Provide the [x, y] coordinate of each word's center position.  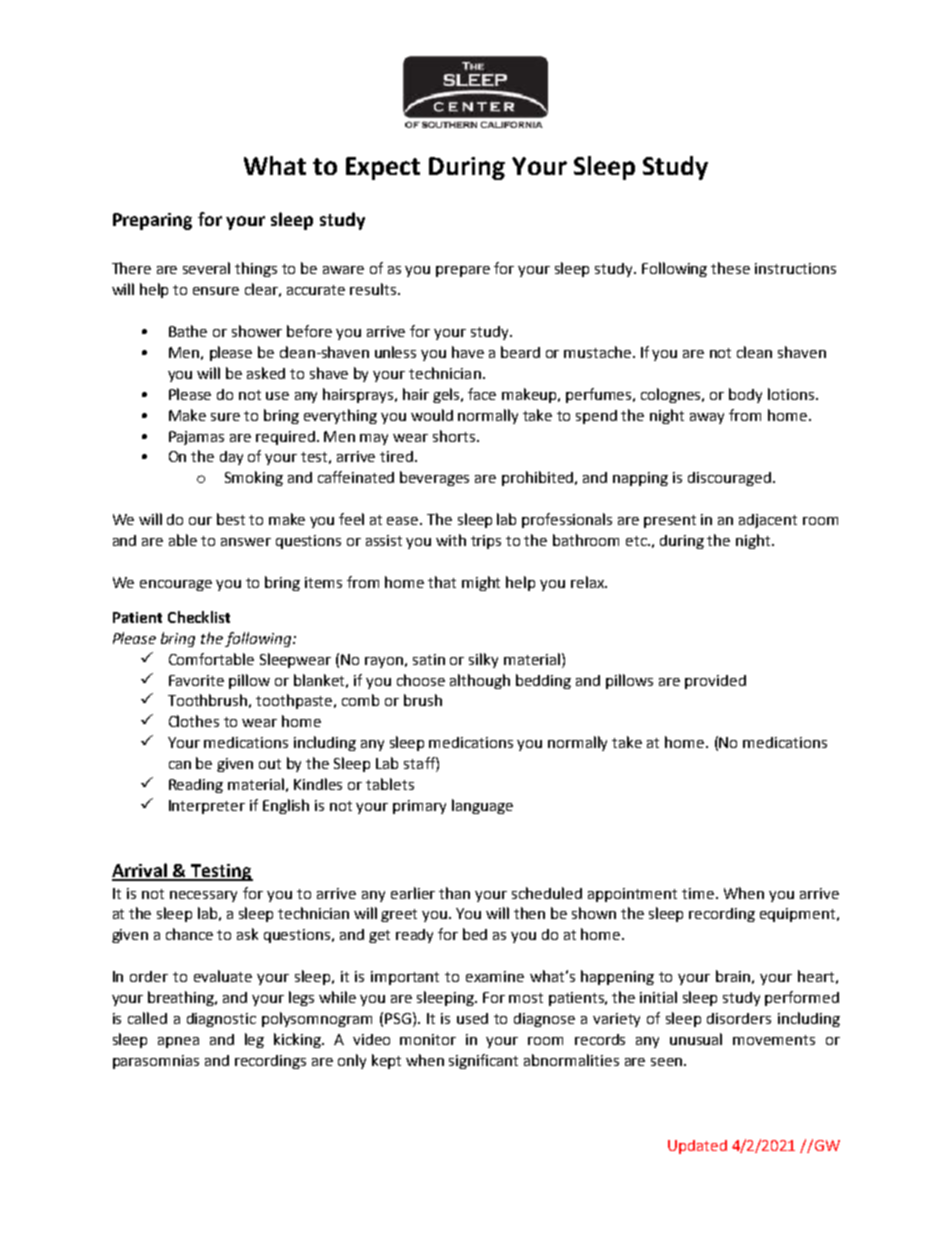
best [231, 519]
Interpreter [207, 807]
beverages [434, 478]
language [482, 806]
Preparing [152, 221]
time [698, 893]
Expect [383, 168]
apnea [178, 1042]
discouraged [729, 479]
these [730, 268]
